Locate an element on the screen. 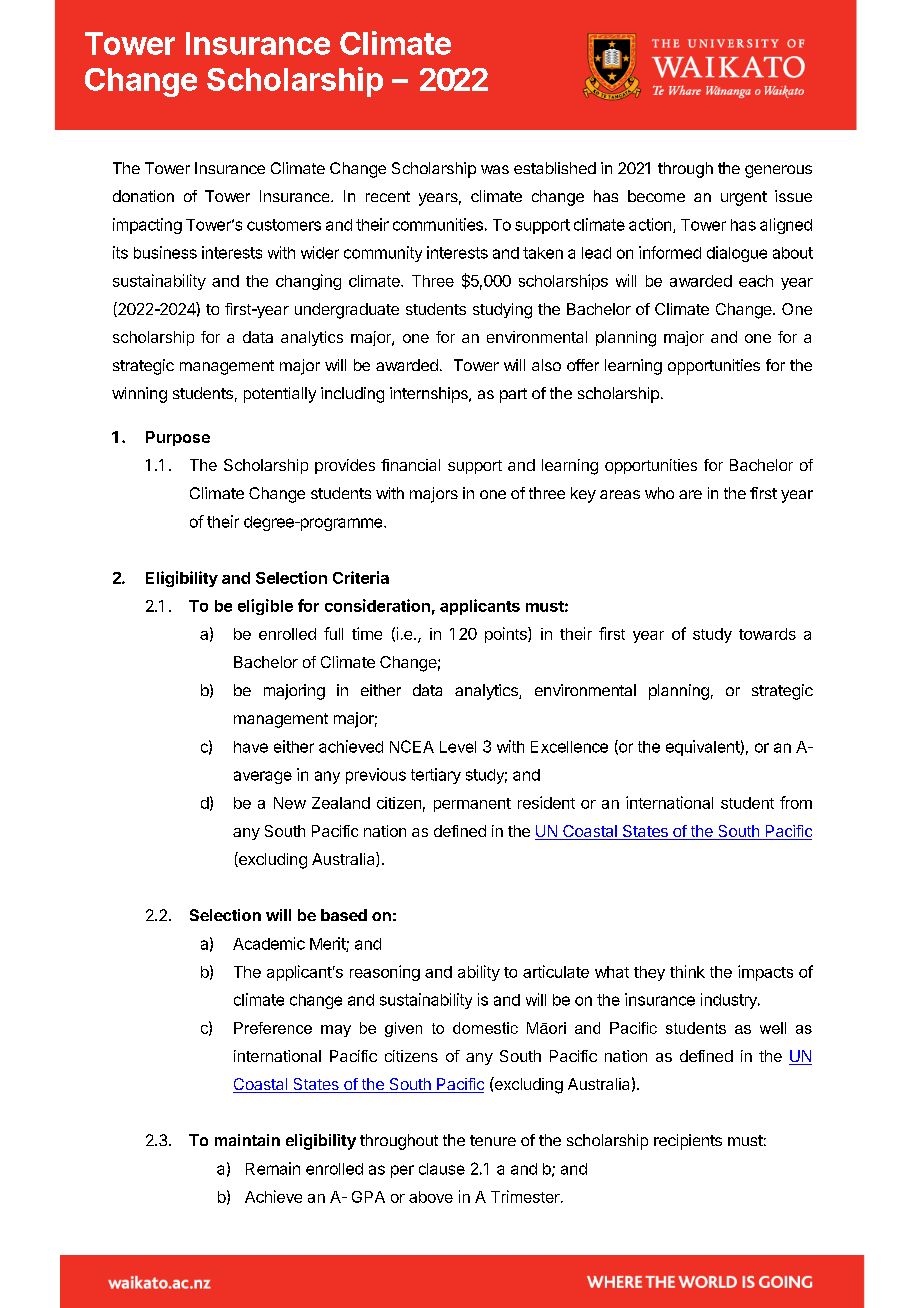 This screenshot has width=924, height=1308. recipients is located at coordinates (688, 1142).
